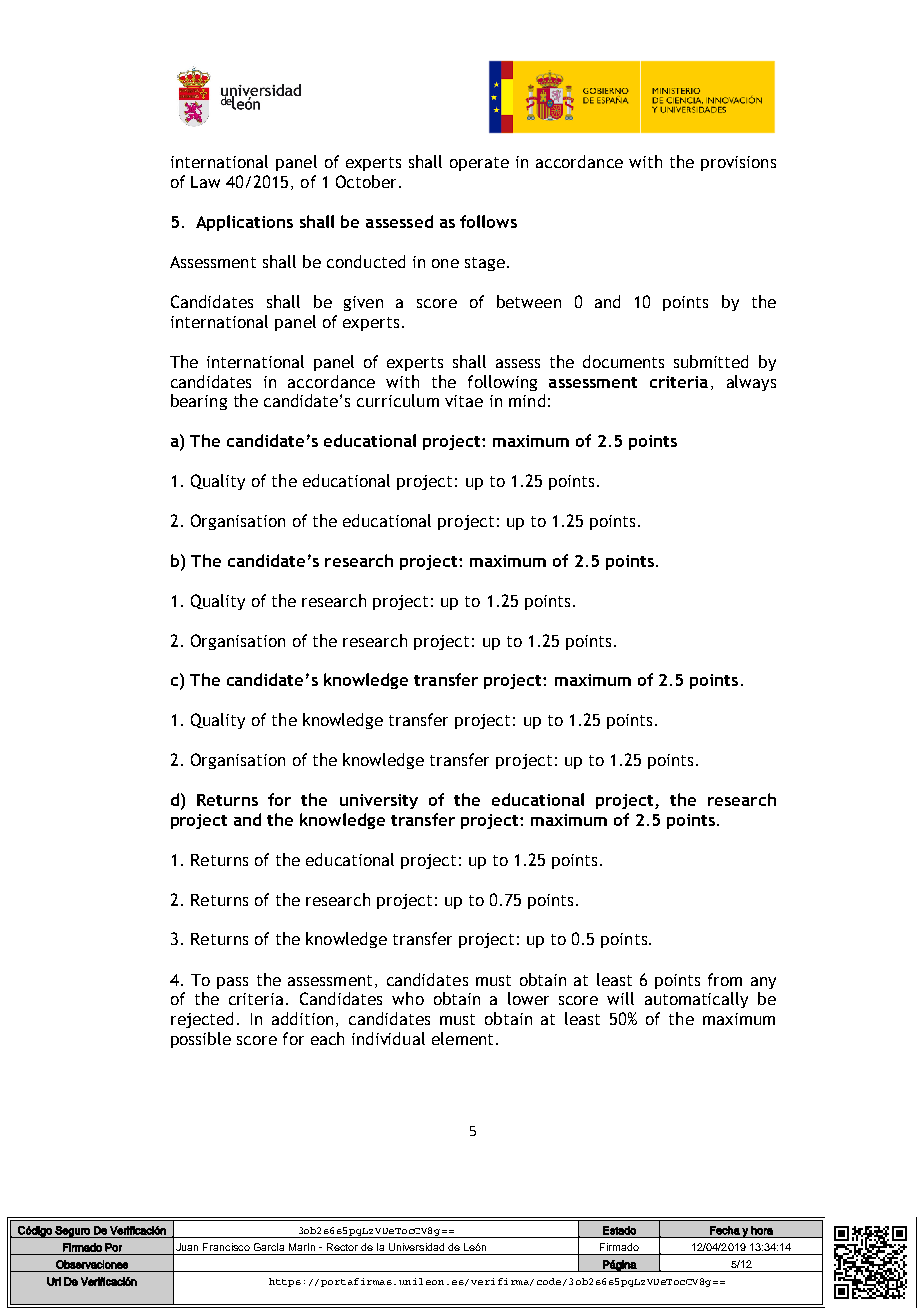  I want to click on individual, so click(388, 1038).
